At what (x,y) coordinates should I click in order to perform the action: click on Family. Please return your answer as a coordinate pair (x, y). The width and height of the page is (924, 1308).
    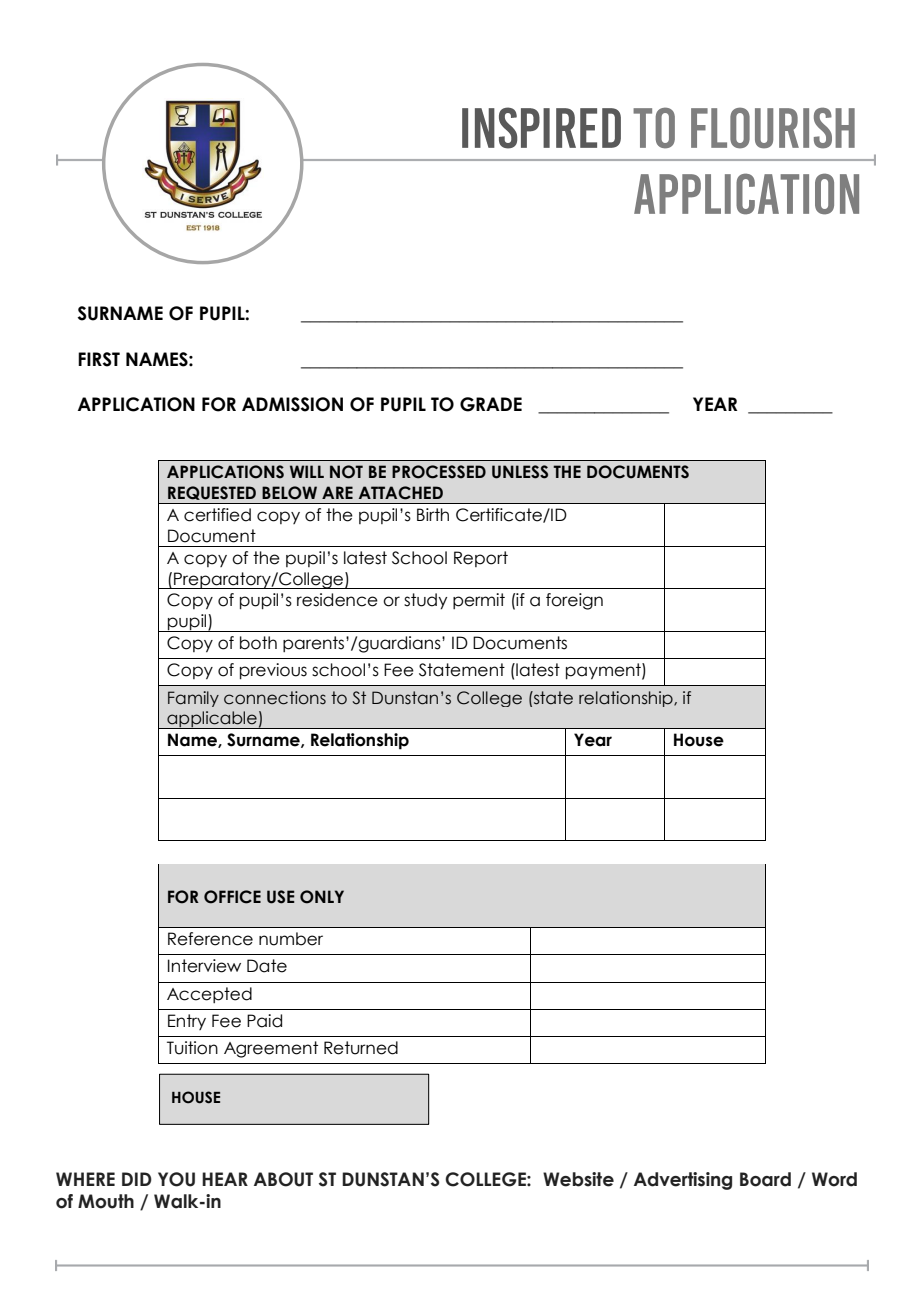
    Looking at the image, I should click on (193, 699).
